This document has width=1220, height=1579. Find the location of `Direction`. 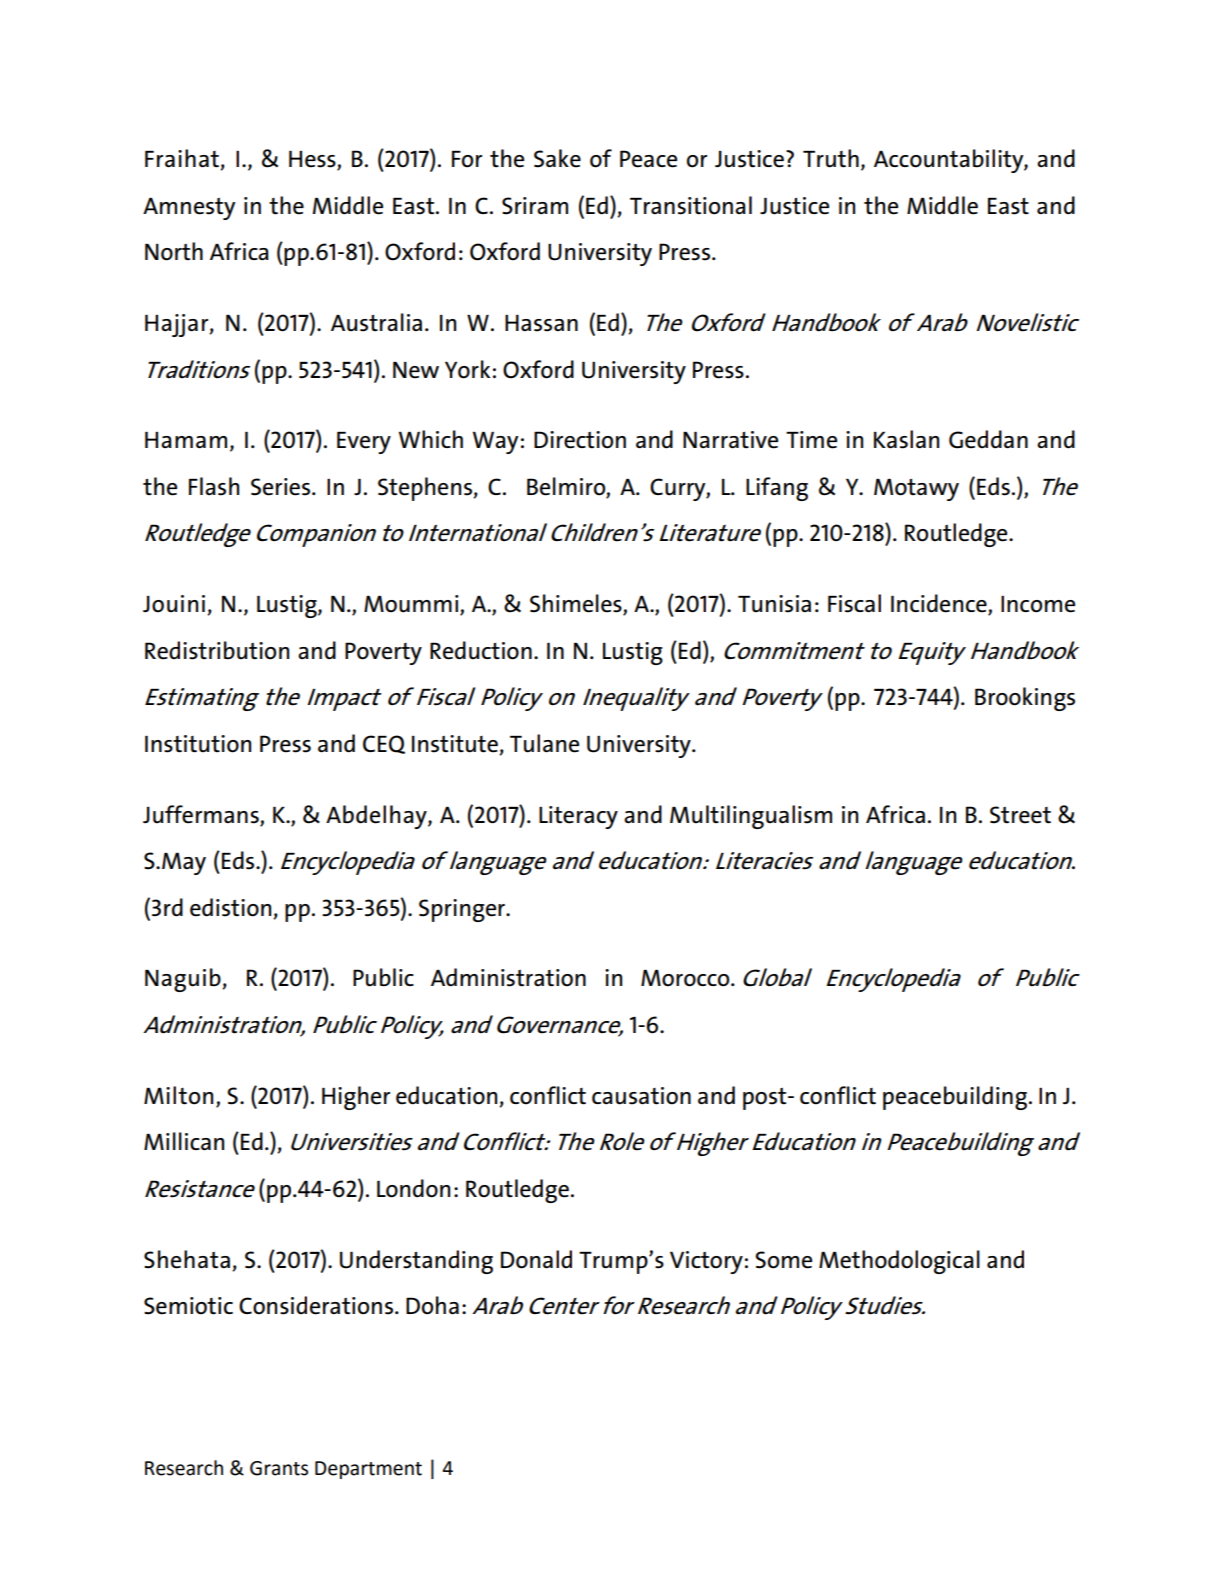

Direction is located at coordinates (580, 440).
